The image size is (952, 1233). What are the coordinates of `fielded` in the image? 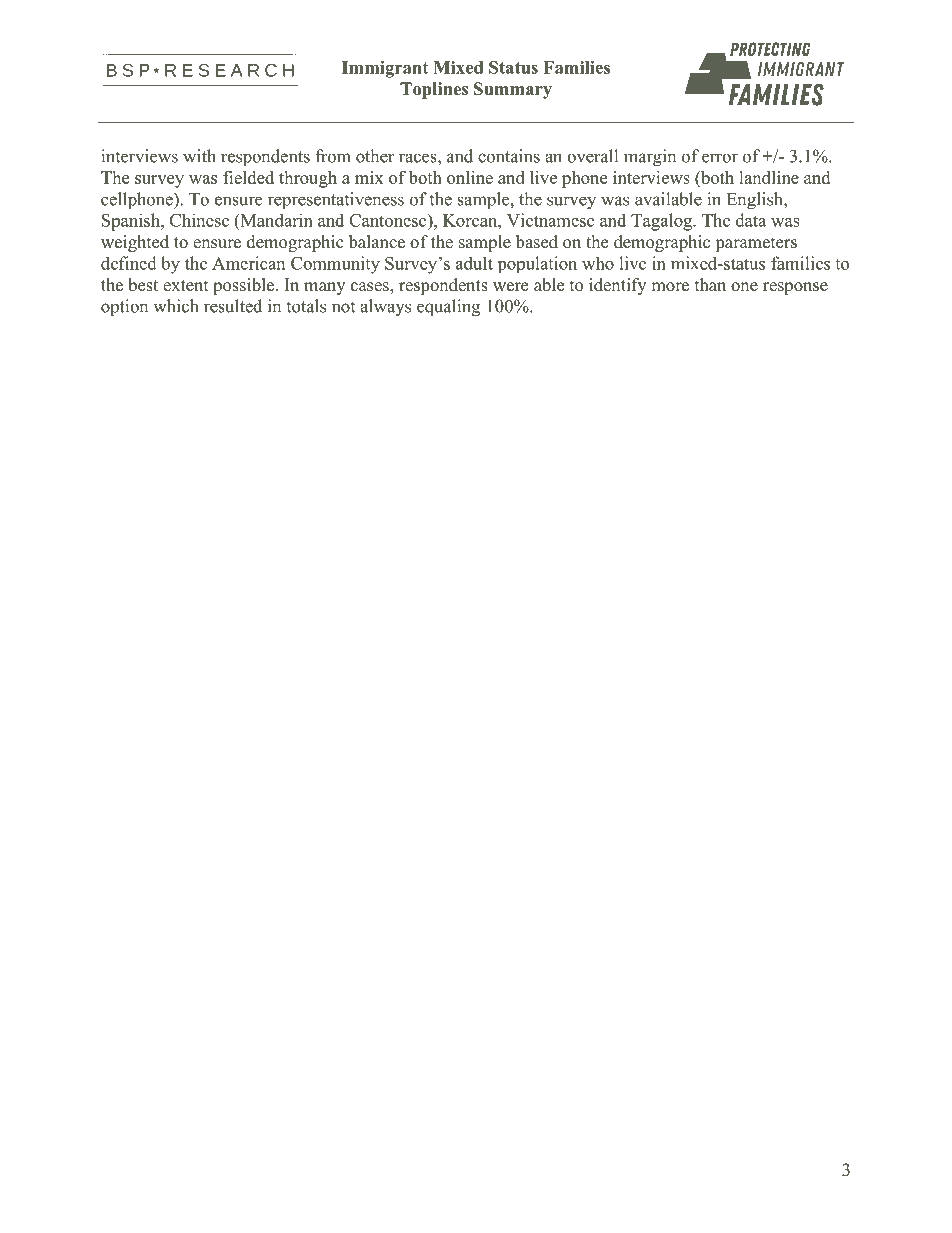 It's located at (248, 177).
